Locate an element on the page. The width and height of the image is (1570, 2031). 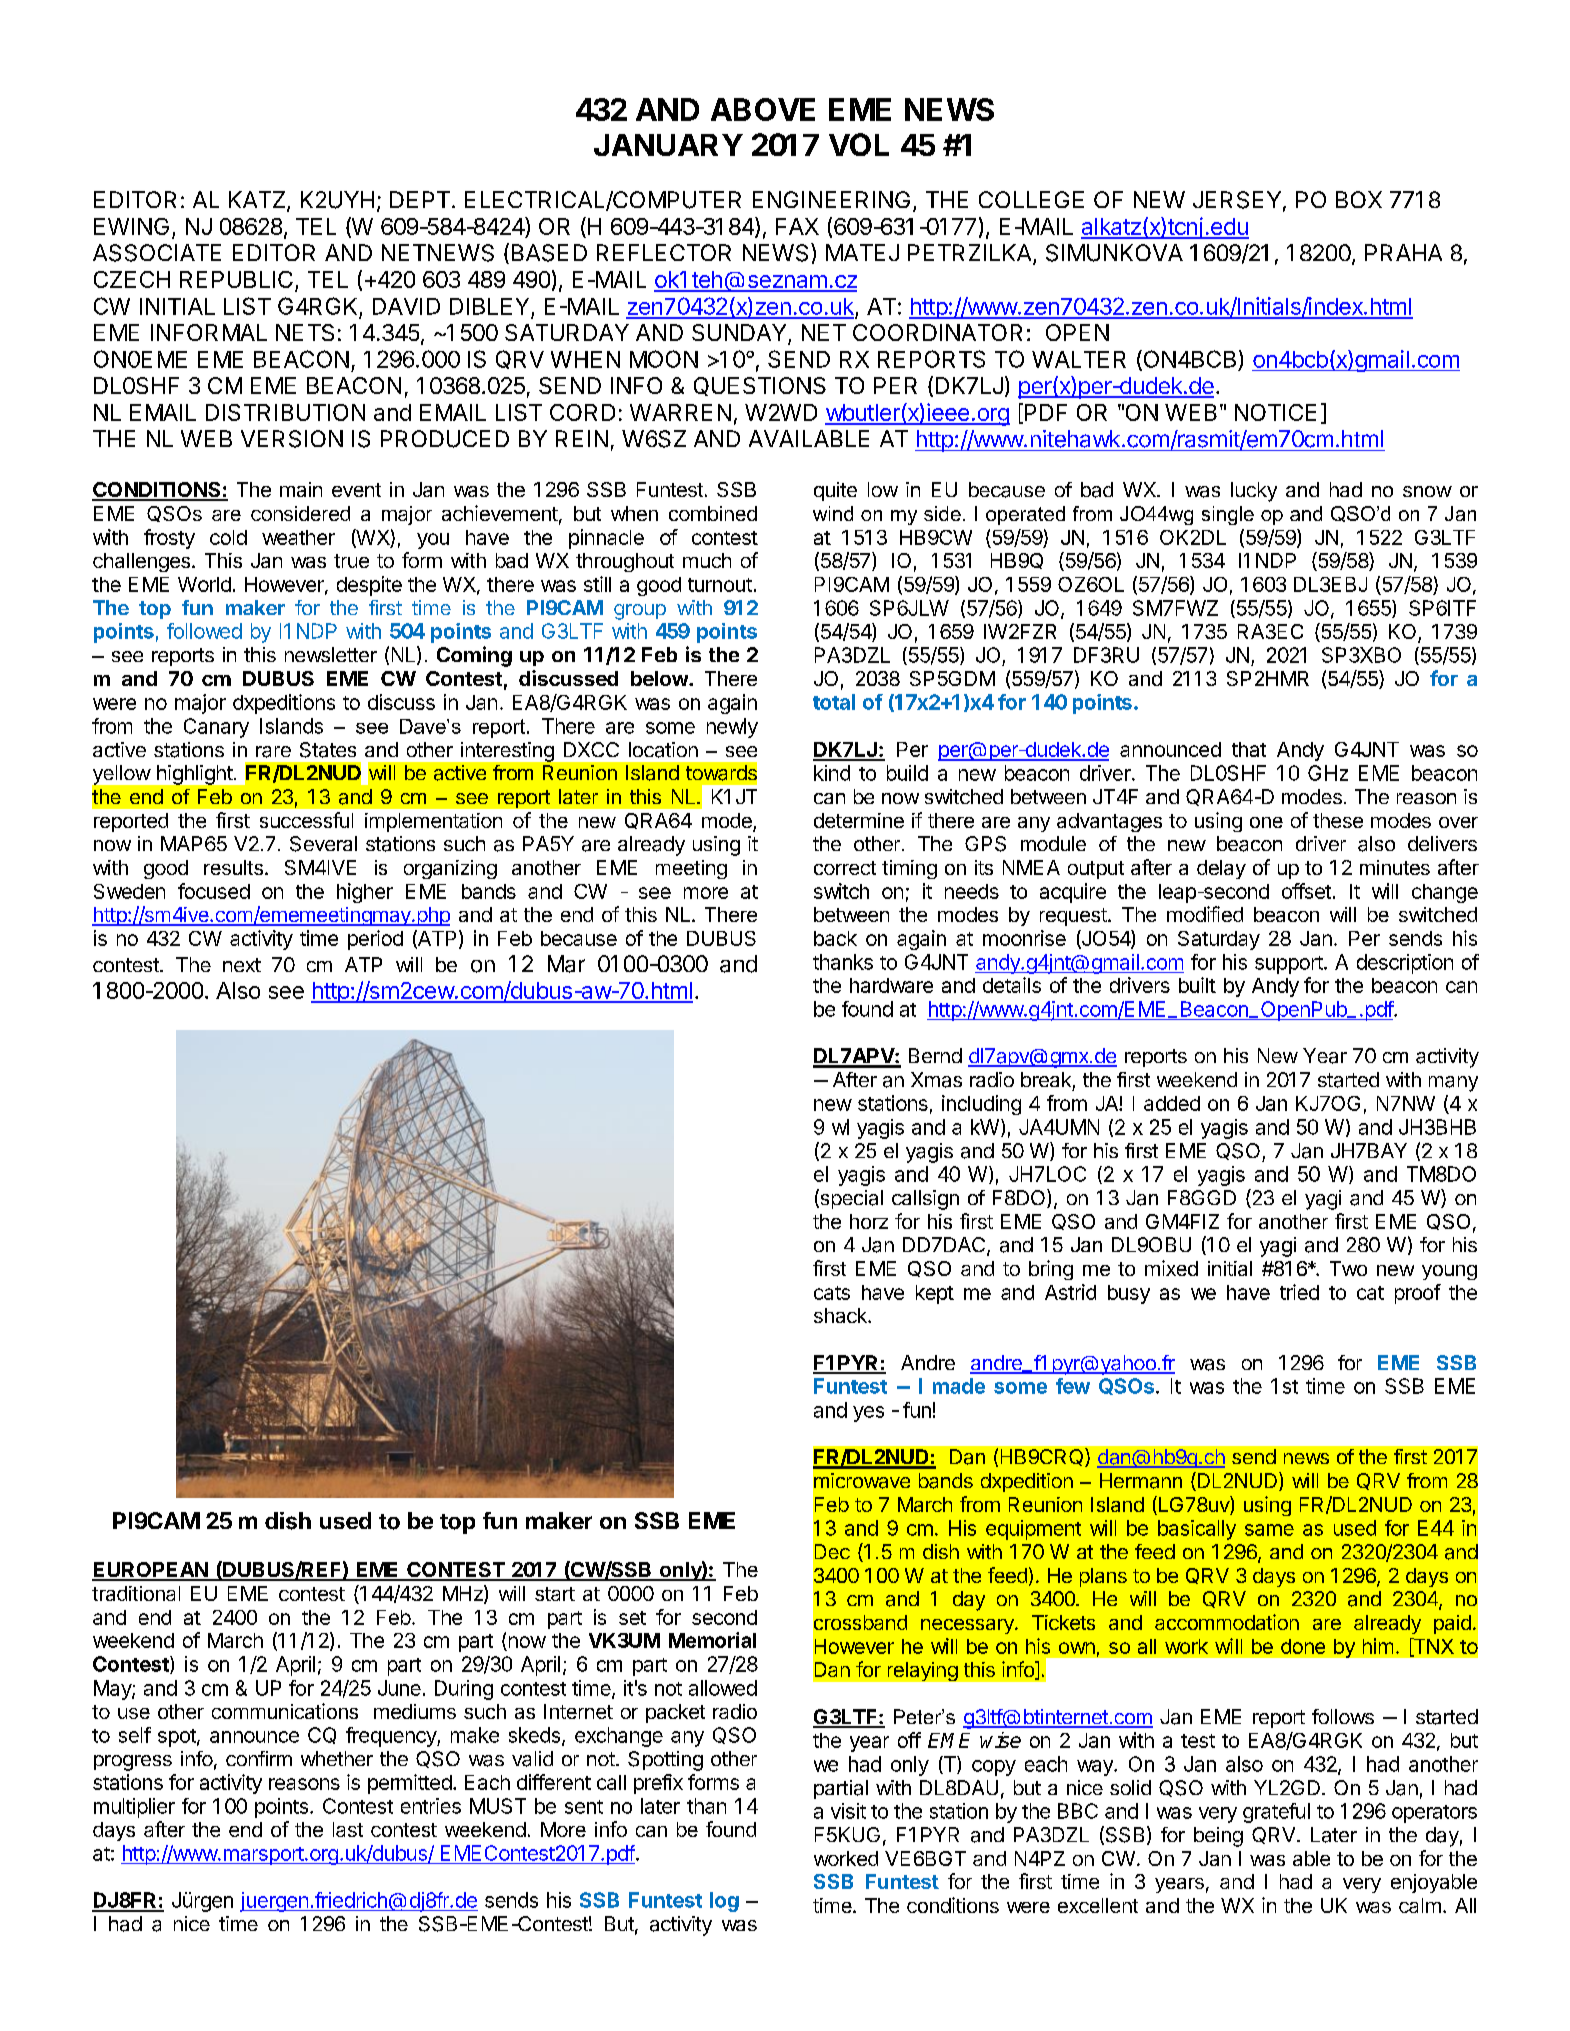
DEPT is located at coordinates (420, 199).
